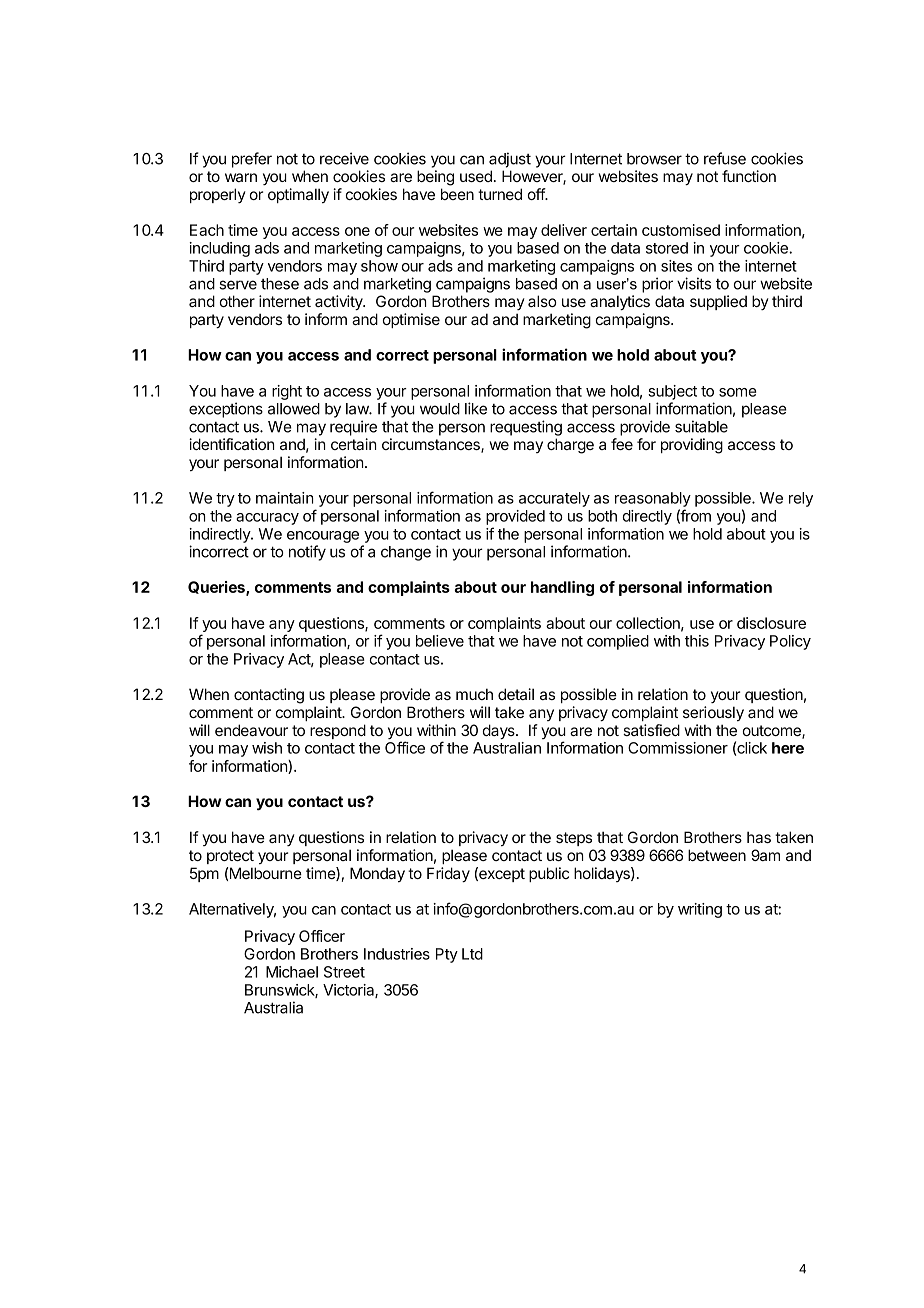 The image size is (924, 1308). I want to click on notify, so click(307, 553).
